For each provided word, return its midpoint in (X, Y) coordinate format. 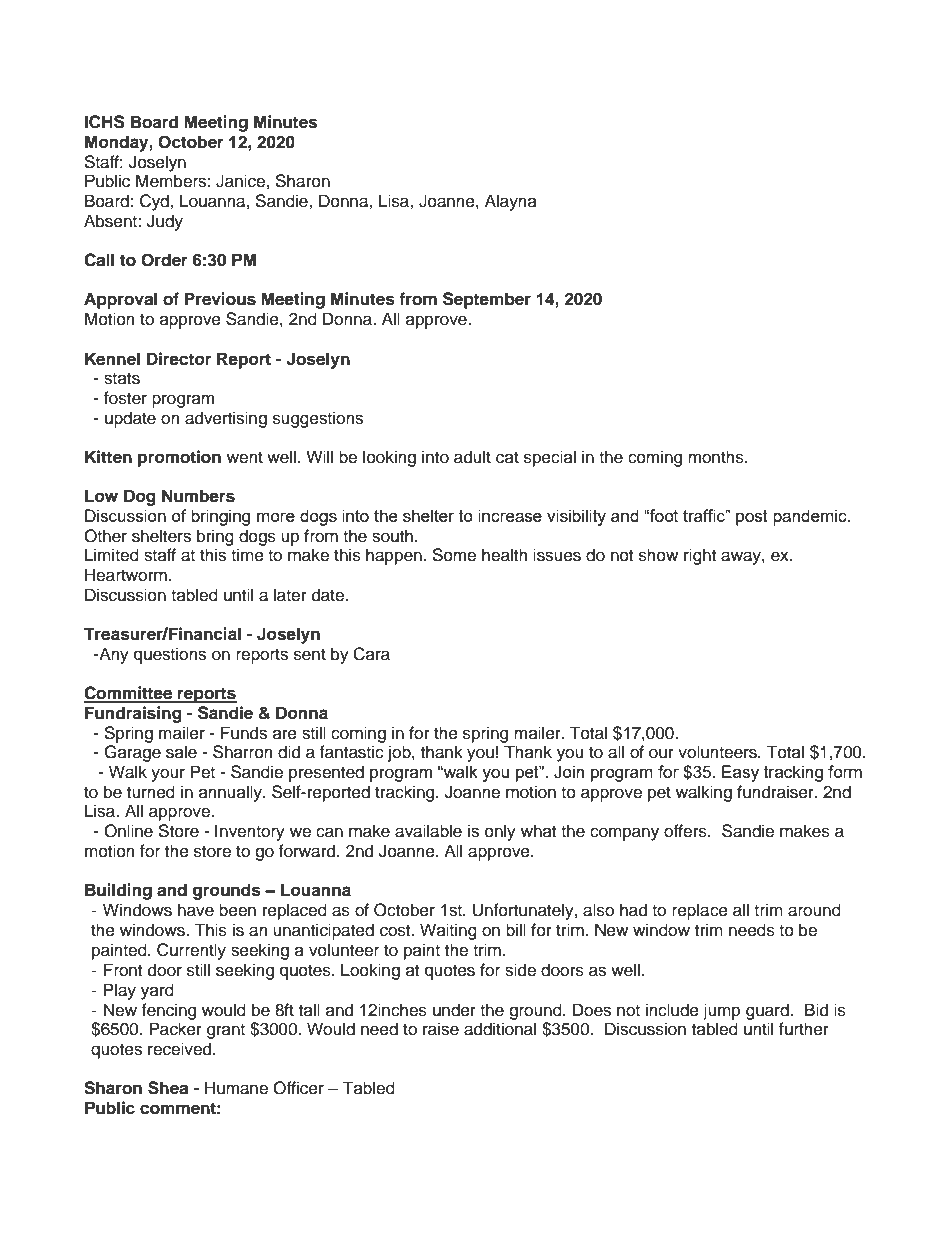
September (487, 300)
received (181, 1049)
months (717, 457)
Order (164, 260)
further (804, 1029)
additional (500, 1029)
